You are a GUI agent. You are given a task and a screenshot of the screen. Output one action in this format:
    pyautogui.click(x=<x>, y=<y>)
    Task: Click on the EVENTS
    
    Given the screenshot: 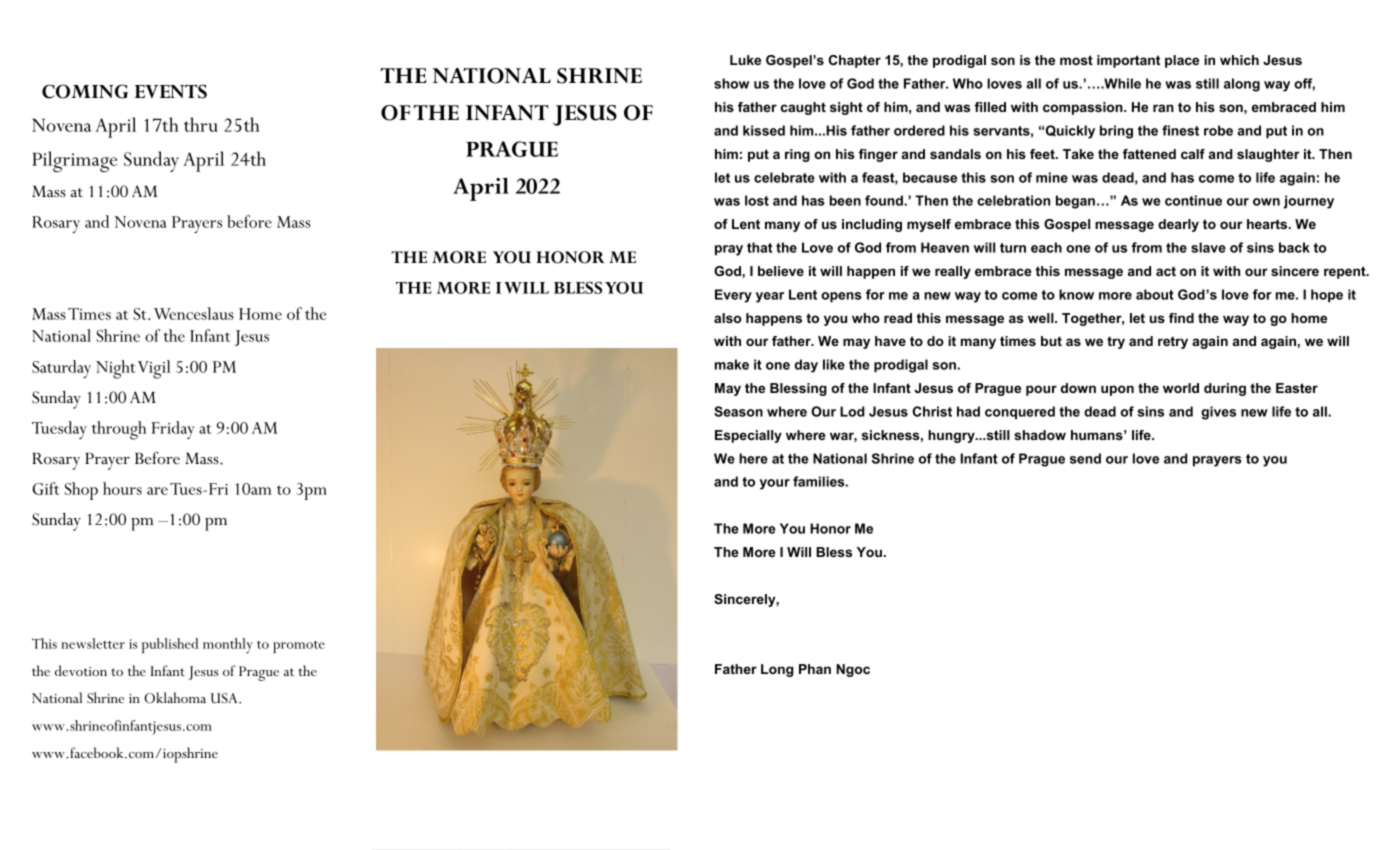 What is the action you would take?
    pyautogui.click(x=171, y=91)
